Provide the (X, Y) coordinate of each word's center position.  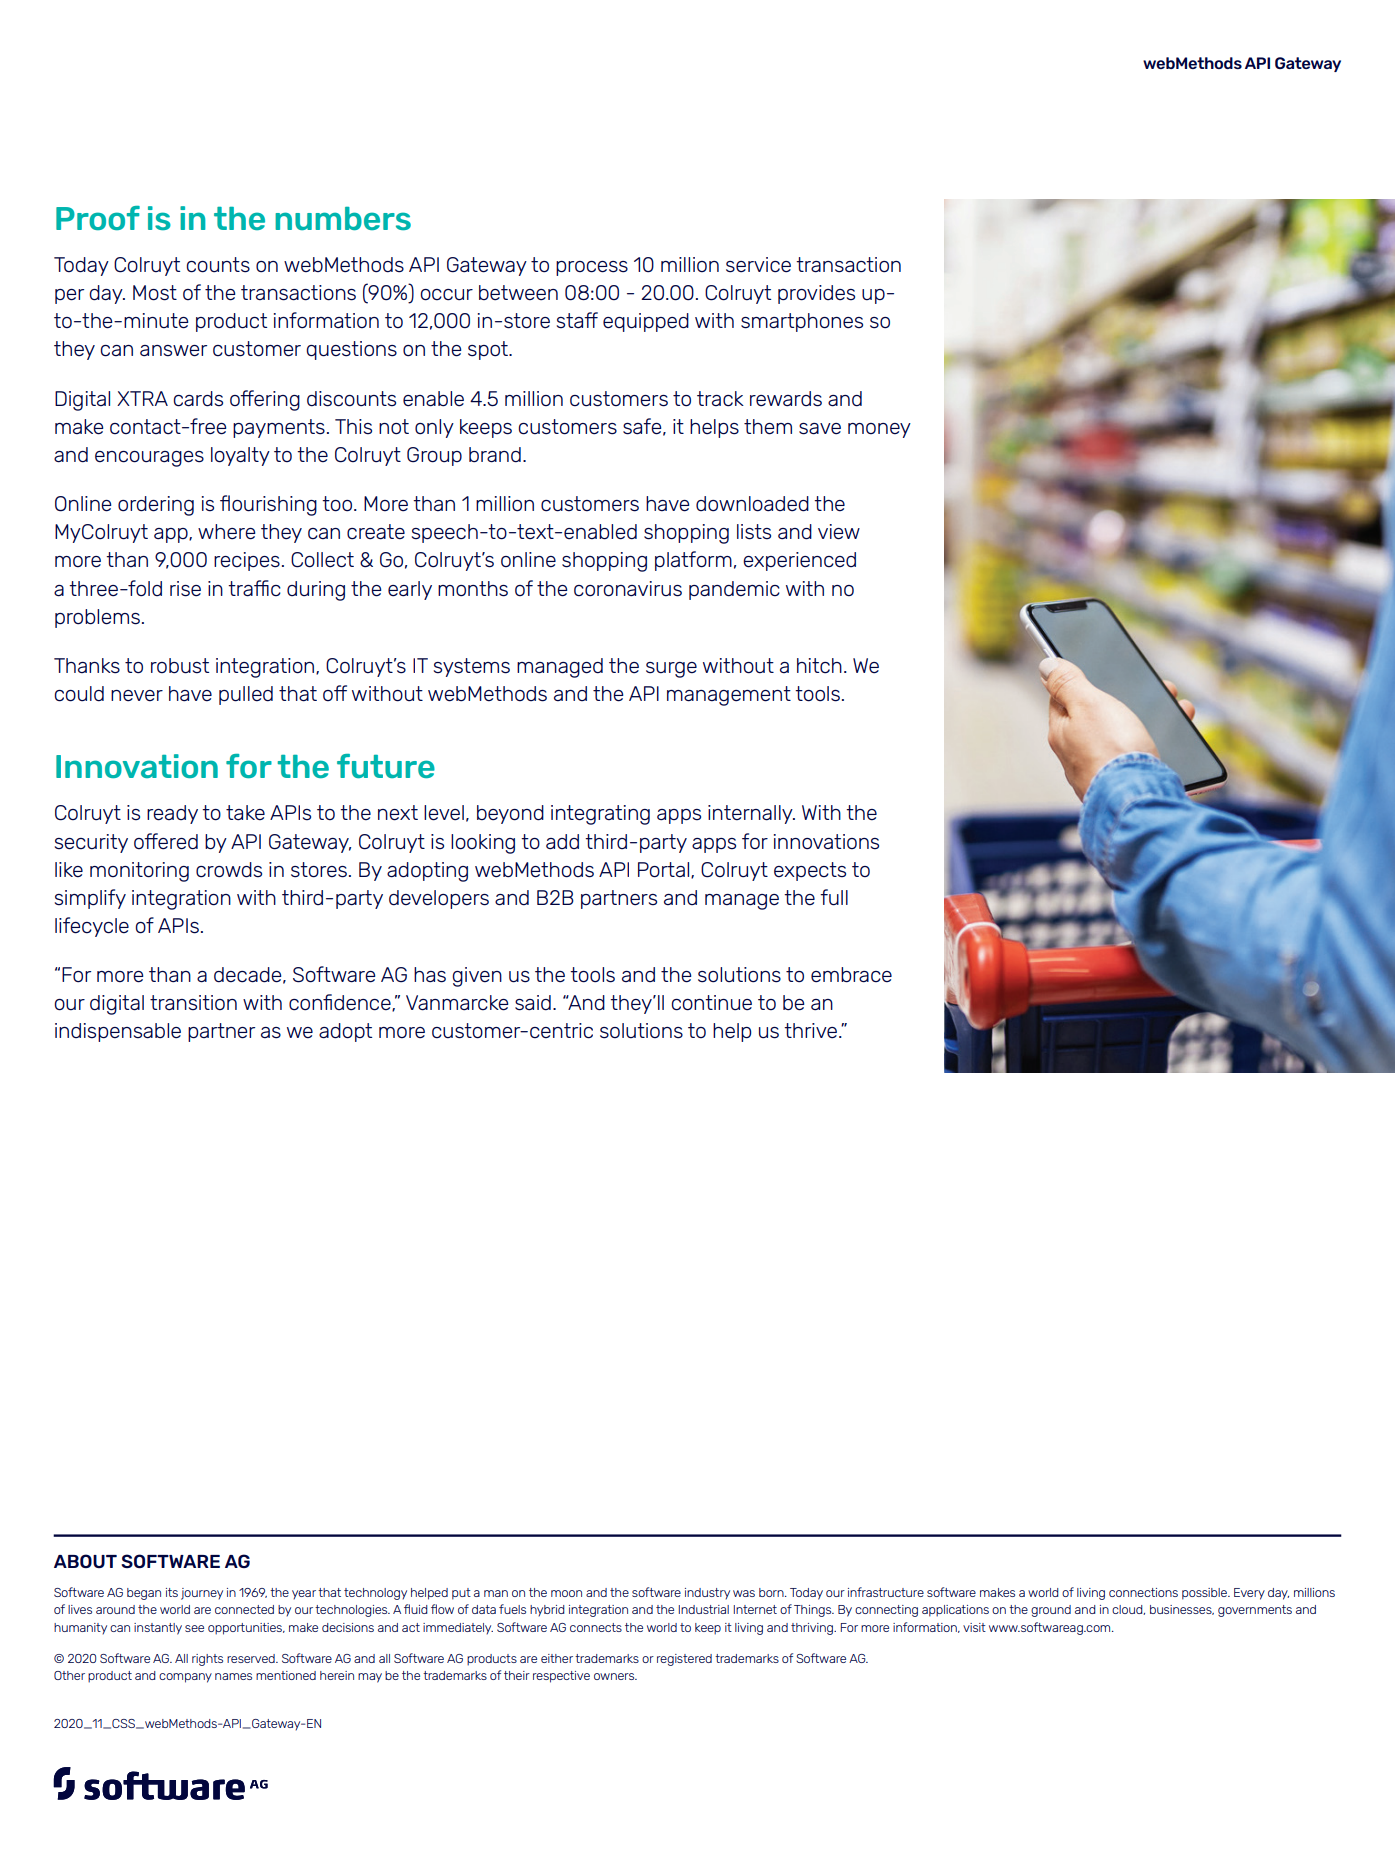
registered (684, 1660)
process (592, 268)
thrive (810, 1031)
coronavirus (628, 589)
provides (816, 294)
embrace (851, 975)
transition (193, 1003)
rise (185, 589)
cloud (1128, 1610)
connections (1143, 1592)
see (194, 1628)
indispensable (118, 1032)
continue (712, 1003)
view (839, 532)
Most (155, 293)
